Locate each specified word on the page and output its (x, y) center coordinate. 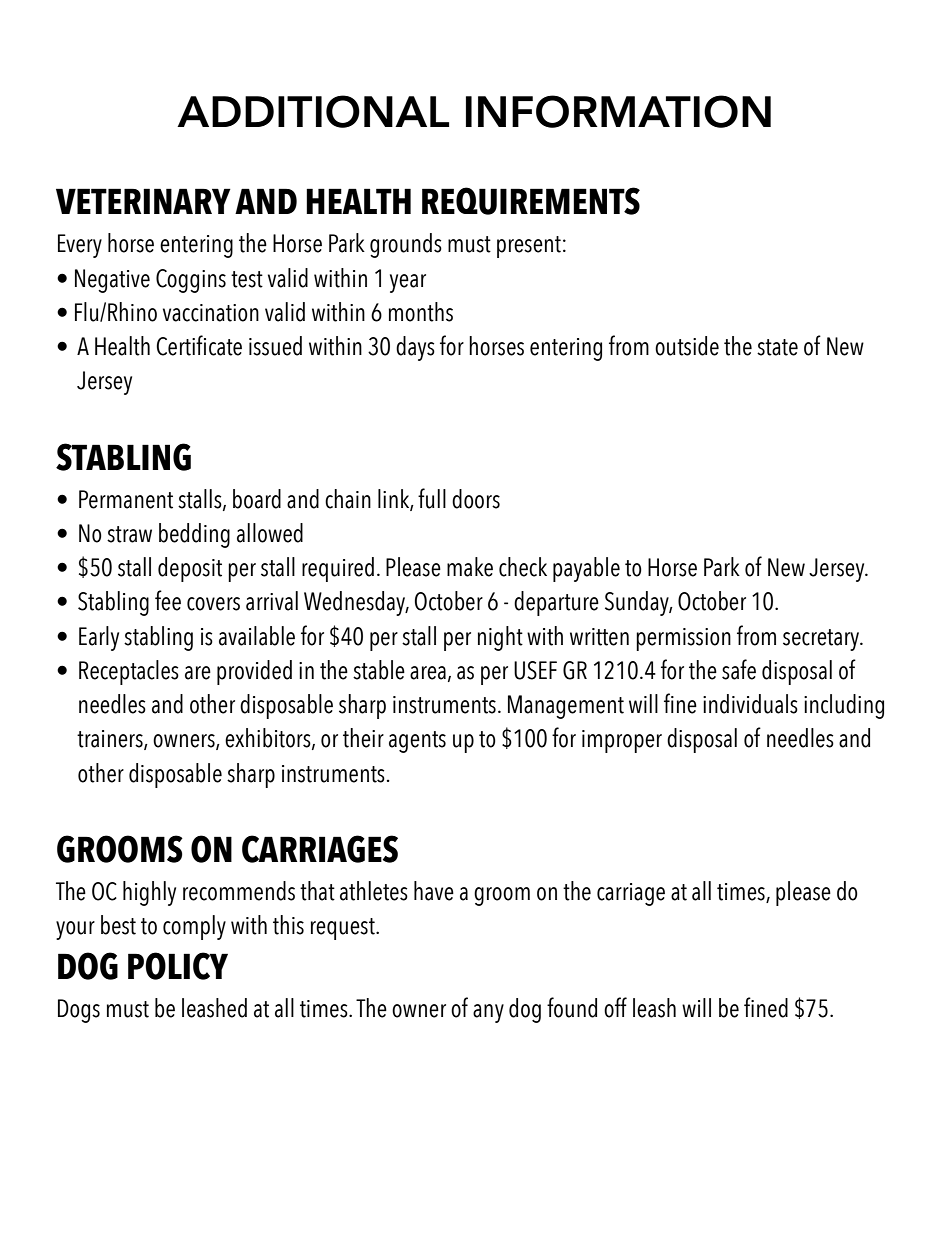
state (777, 347)
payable (586, 569)
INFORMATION (618, 111)
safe (739, 669)
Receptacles (129, 672)
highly (149, 893)
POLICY (178, 966)
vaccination (211, 313)
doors (476, 499)
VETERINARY (143, 201)
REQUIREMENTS (531, 201)
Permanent (126, 499)
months (421, 312)
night (500, 638)
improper (622, 741)
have (434, 891)
